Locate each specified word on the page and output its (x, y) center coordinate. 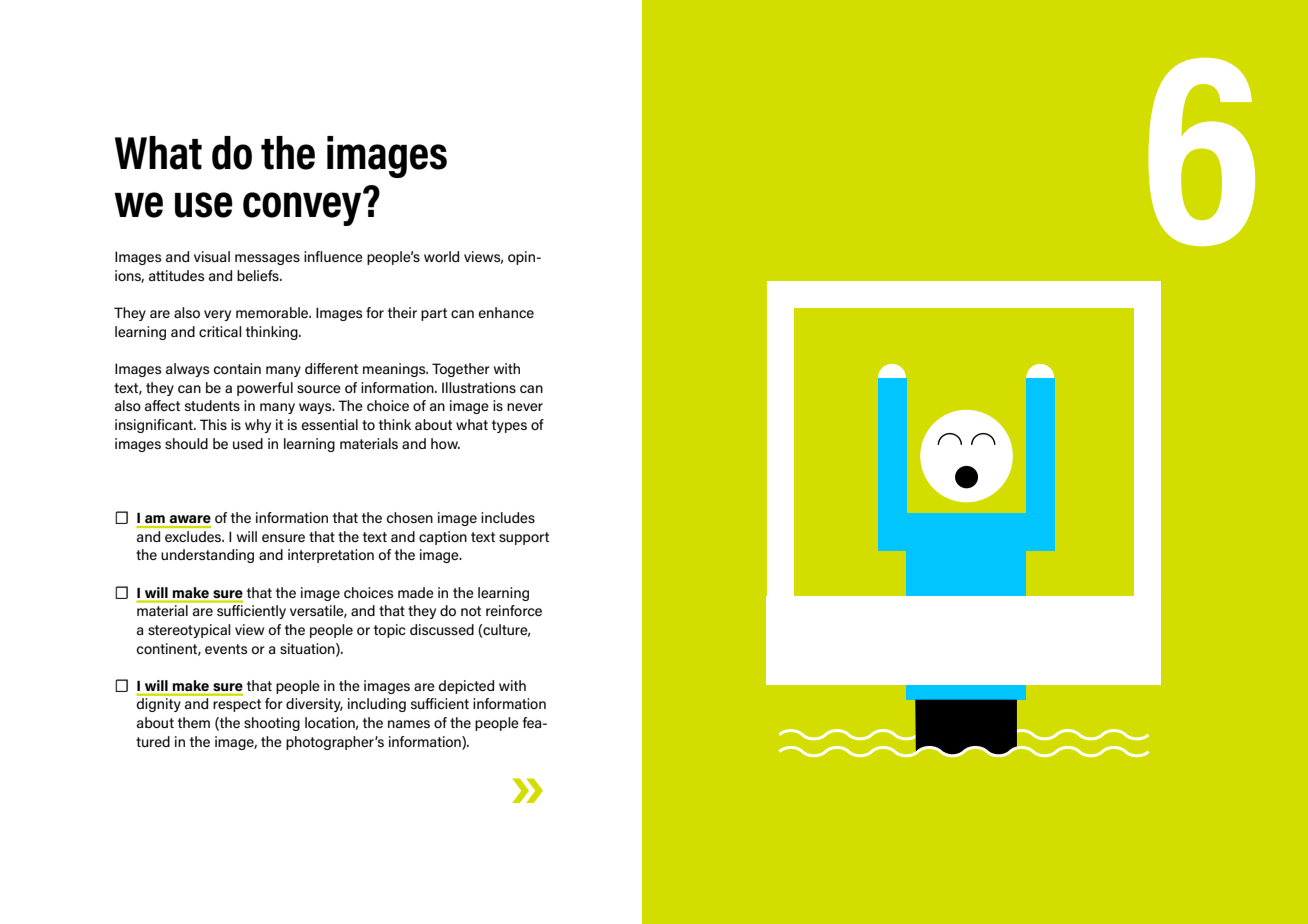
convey (303, 208)
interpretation (331, 556)
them (194, 722)
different (331, 368)
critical (220, 331)
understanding (207, 556)
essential (329, 424)
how (445, 443)
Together (461, 370)
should (186, 443)
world (441, 256)
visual (212, 256)
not (471, 611)
